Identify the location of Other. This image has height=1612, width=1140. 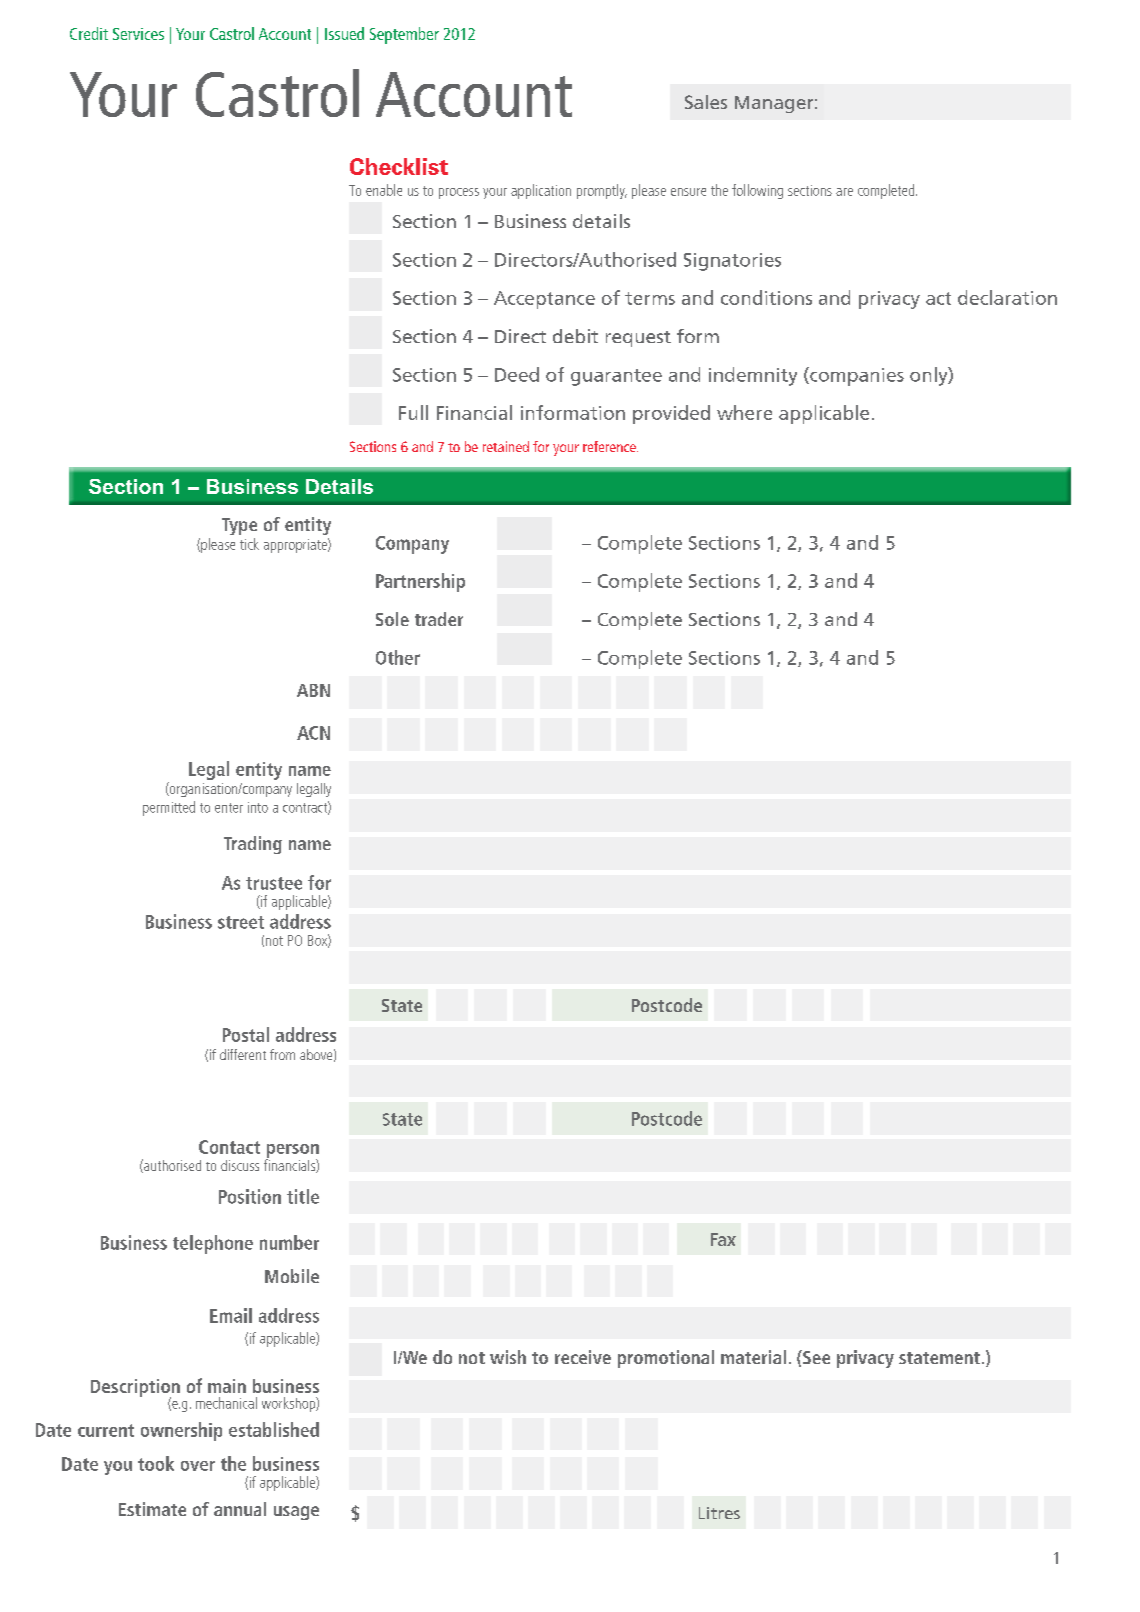
(398, 657).
